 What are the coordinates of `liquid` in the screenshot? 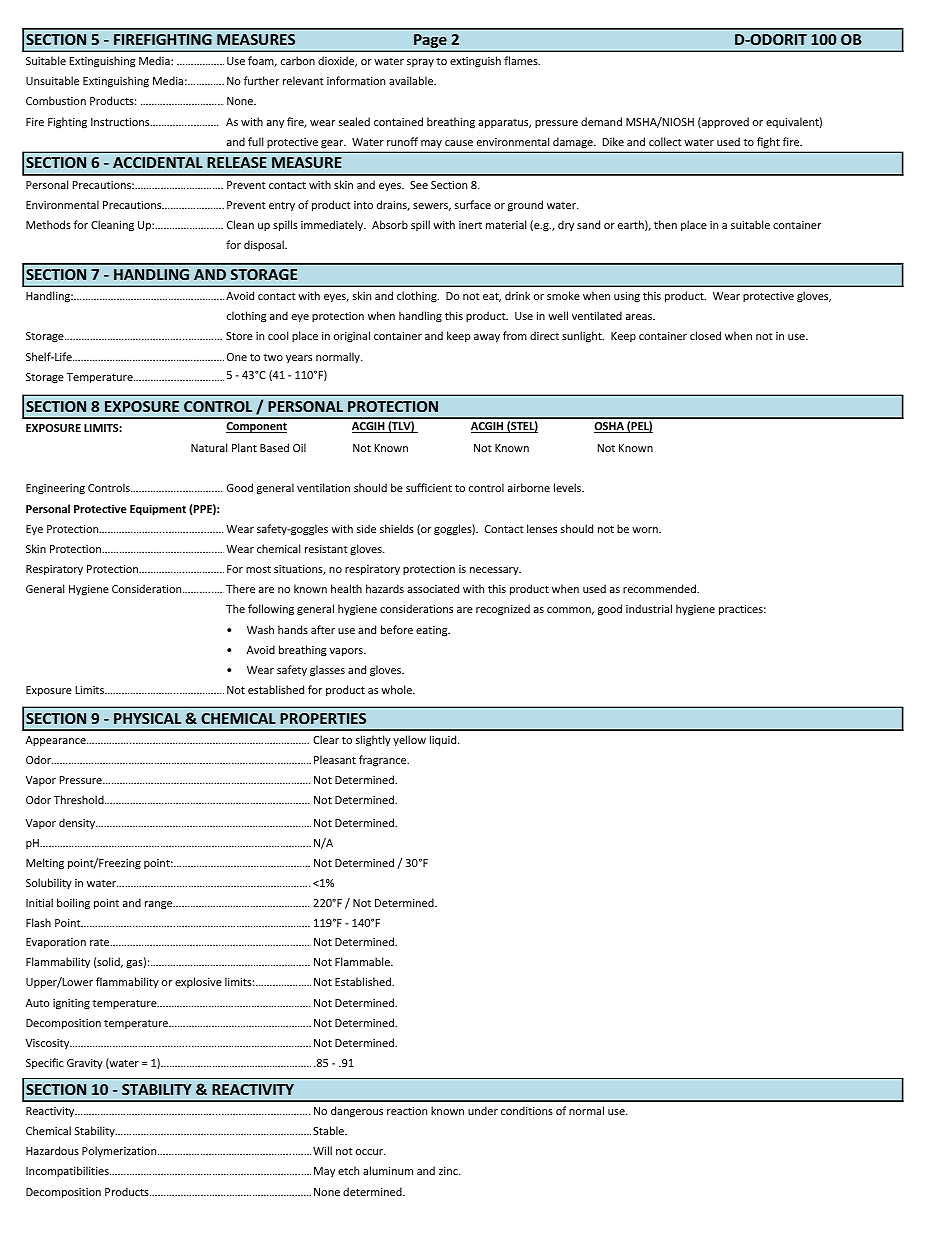 It's located at (444, 740).
